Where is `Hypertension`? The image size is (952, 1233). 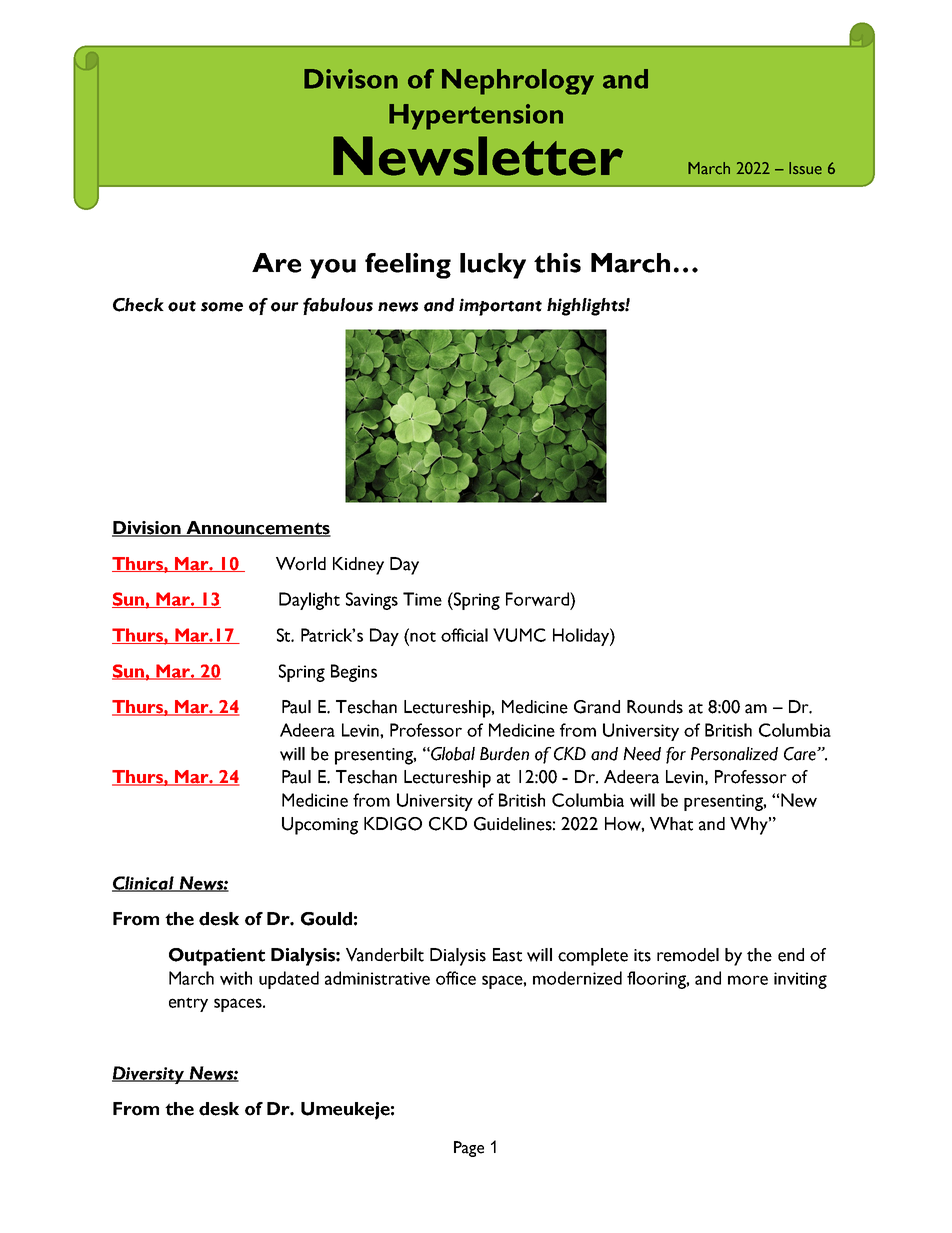 Hypertension is located at coordinates (476, 117).
